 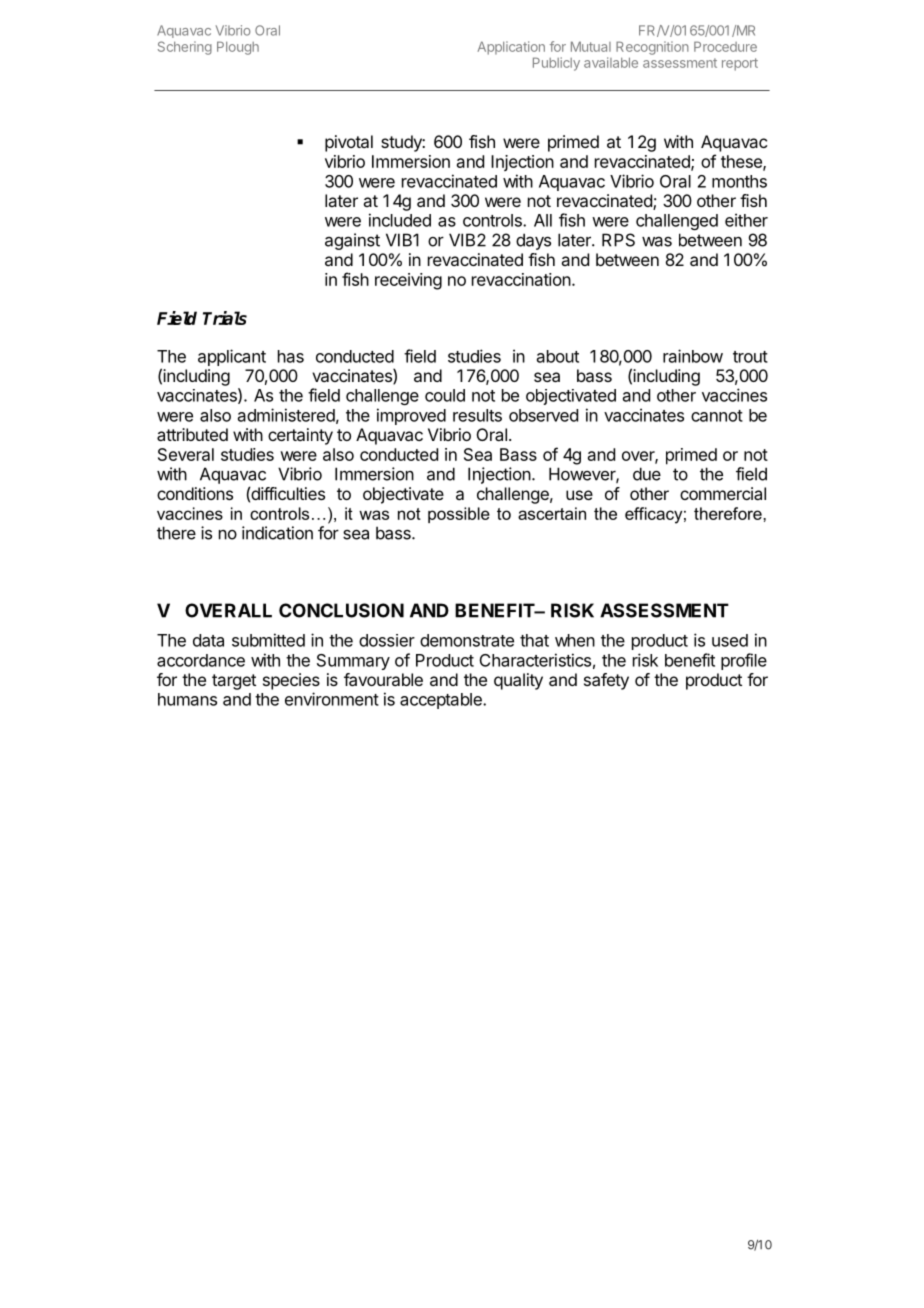 What do you see at coordinates (459, 515) in the document?
I see `possible` at bounding box center [459, 515].
